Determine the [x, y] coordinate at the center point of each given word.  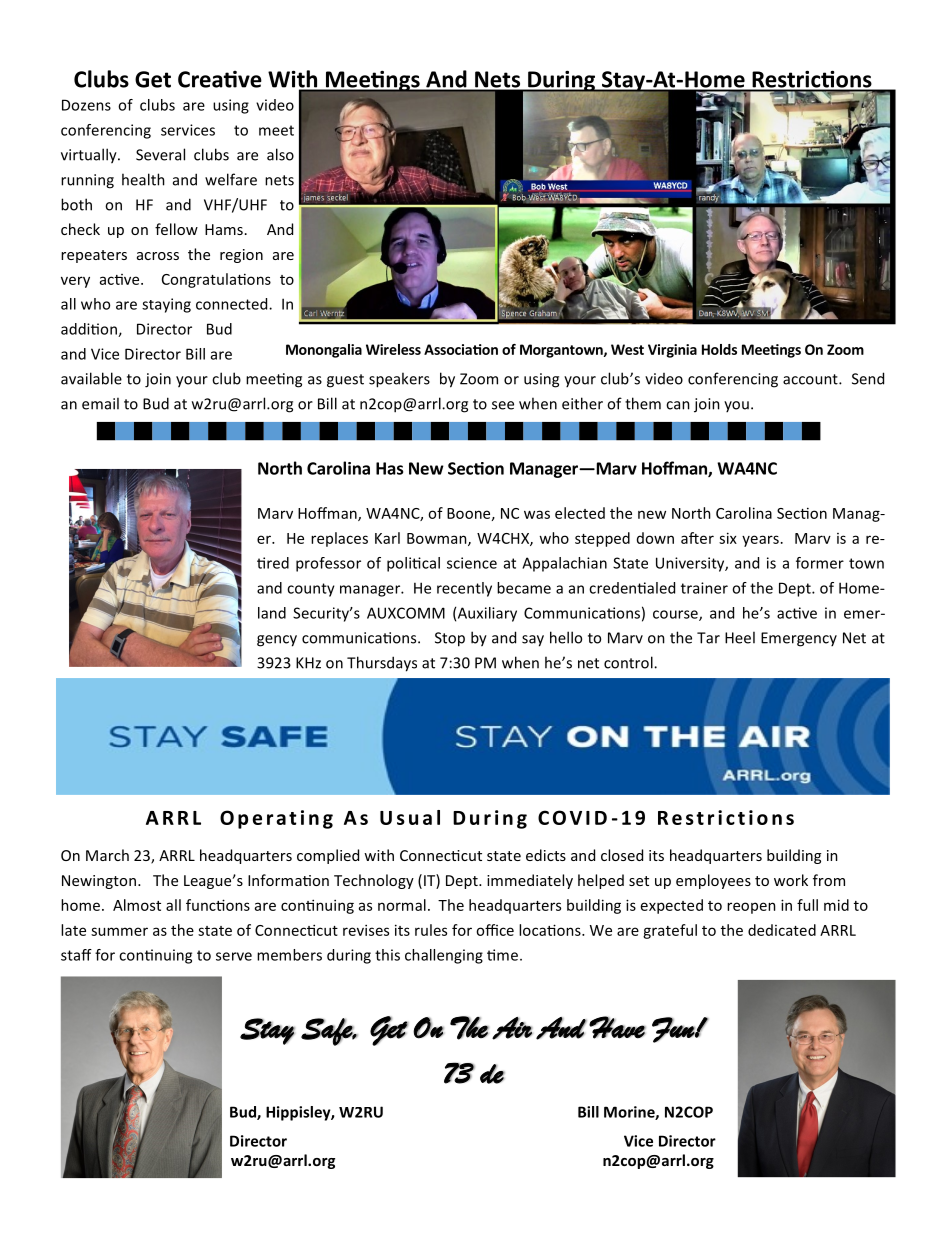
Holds [719, 349]
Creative [220, 79]
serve [234, 956]
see [503, 405]
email [100, 403]
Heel [740, 637]
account [811, 379]
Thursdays [382, 664]
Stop [450, 639]
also [280, 154]
